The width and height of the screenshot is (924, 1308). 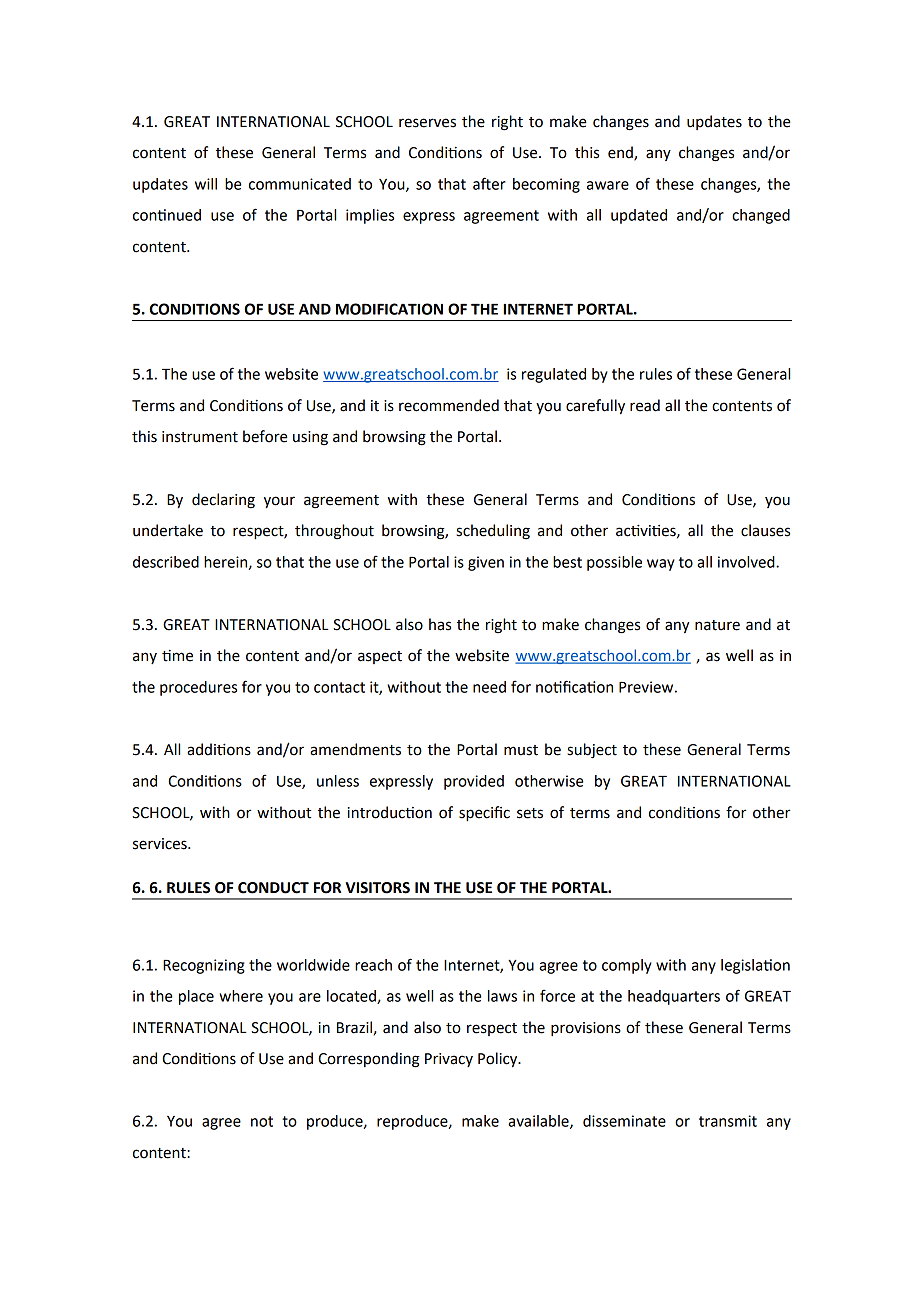 What do you see at coordinates (449, 1060) in the screenshot?
I see `Privacy` at bounding box center [449, 1060].
